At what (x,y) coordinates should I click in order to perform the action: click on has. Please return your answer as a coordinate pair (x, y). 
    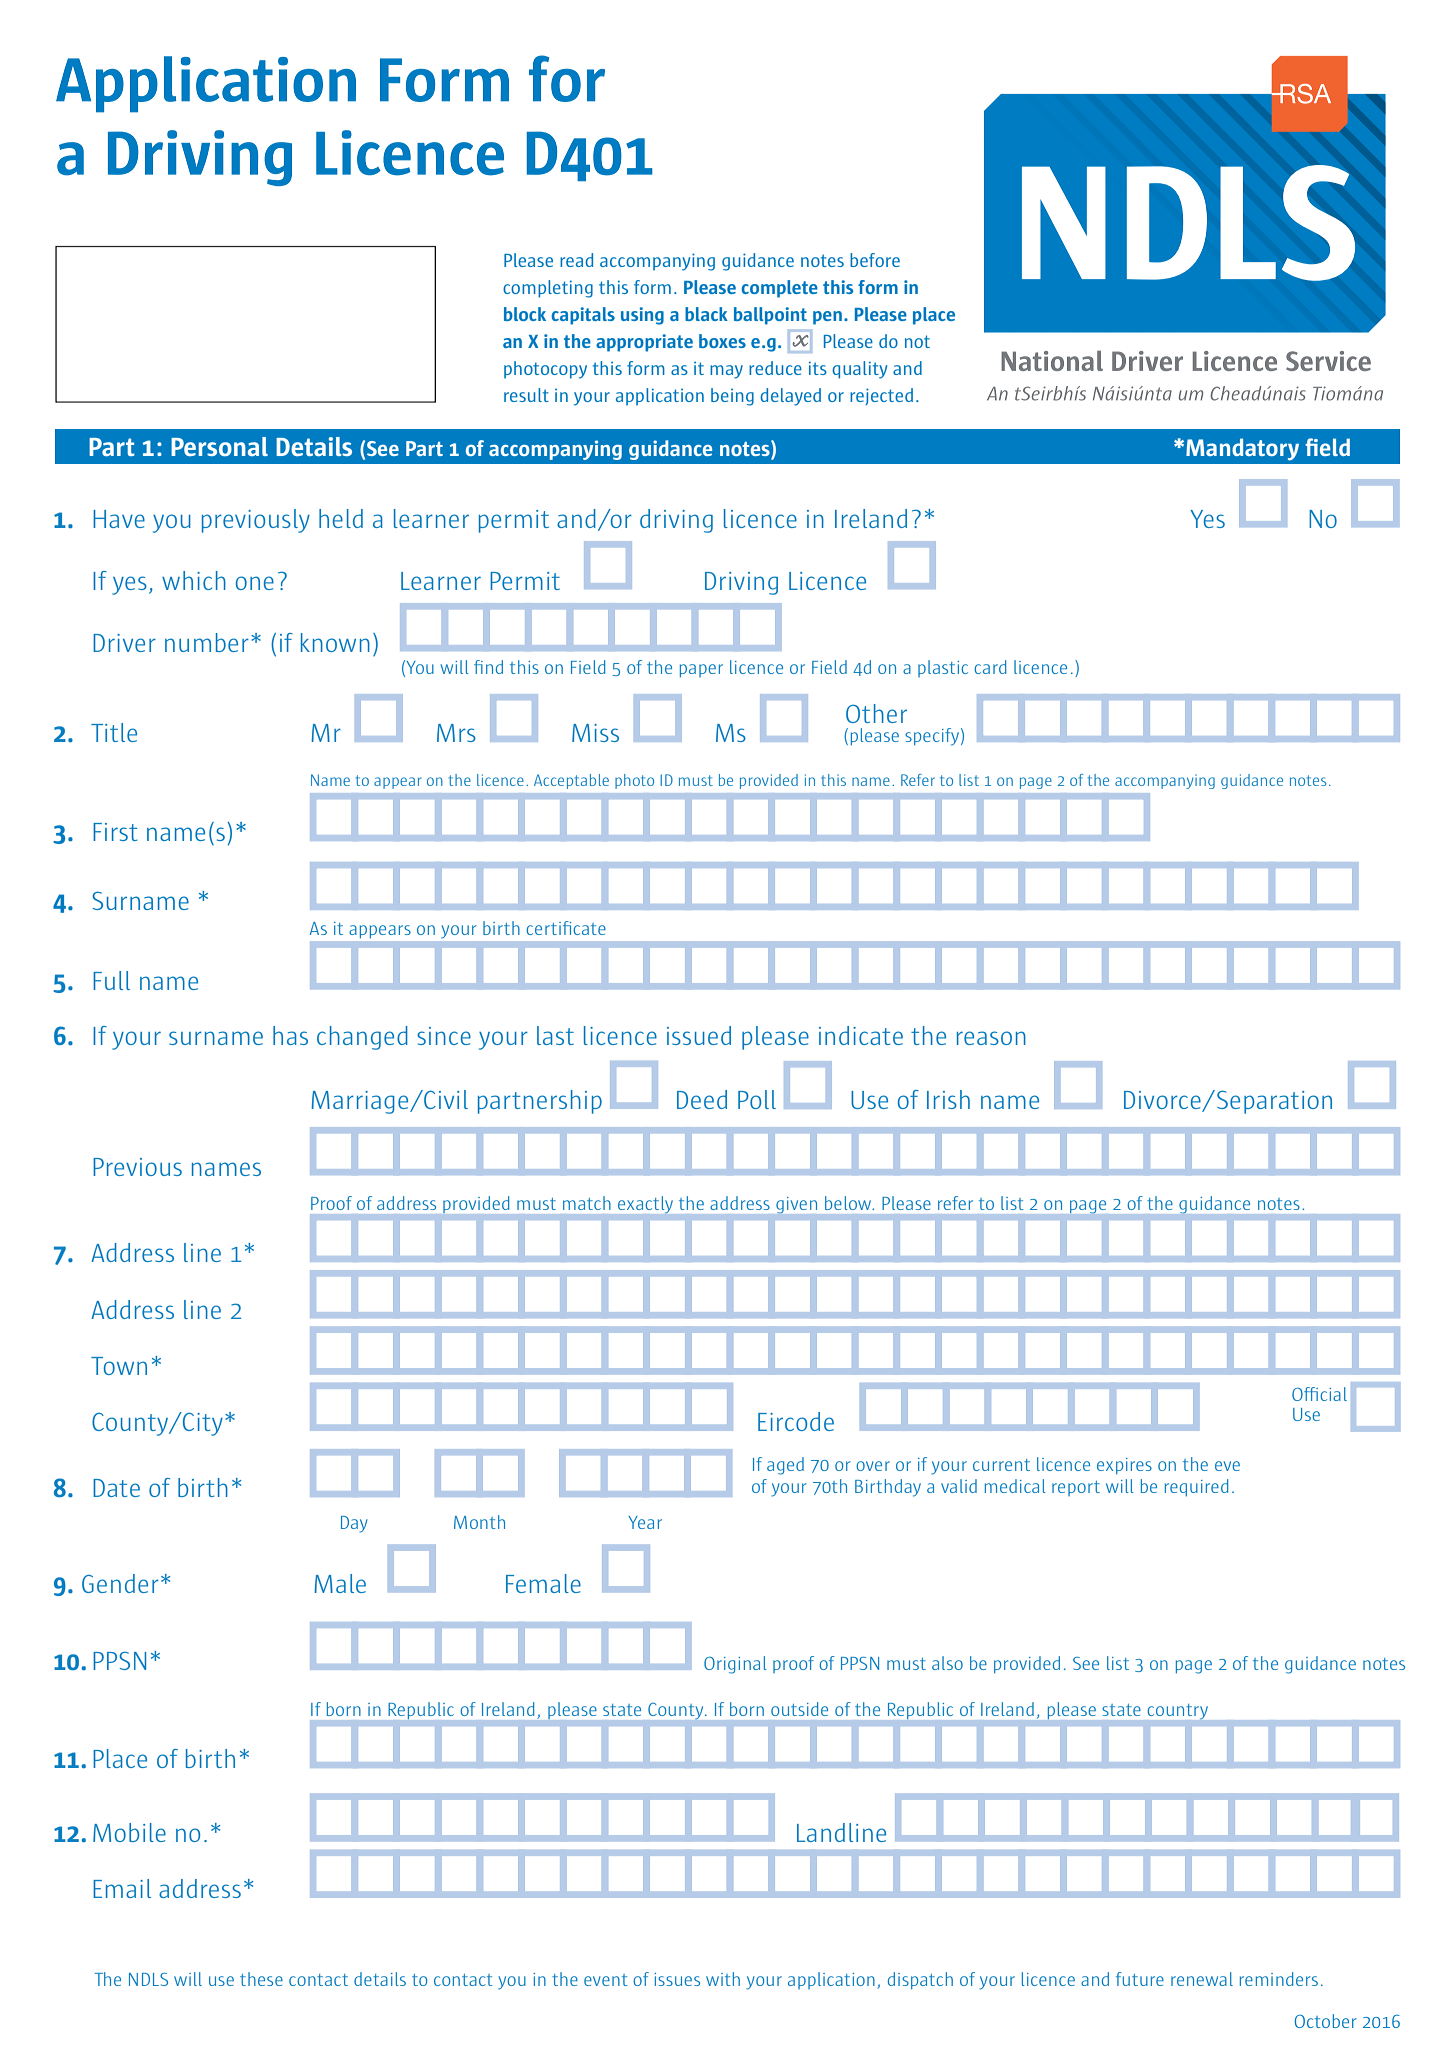
    Looking at the image, I should click on (290, 1035).
